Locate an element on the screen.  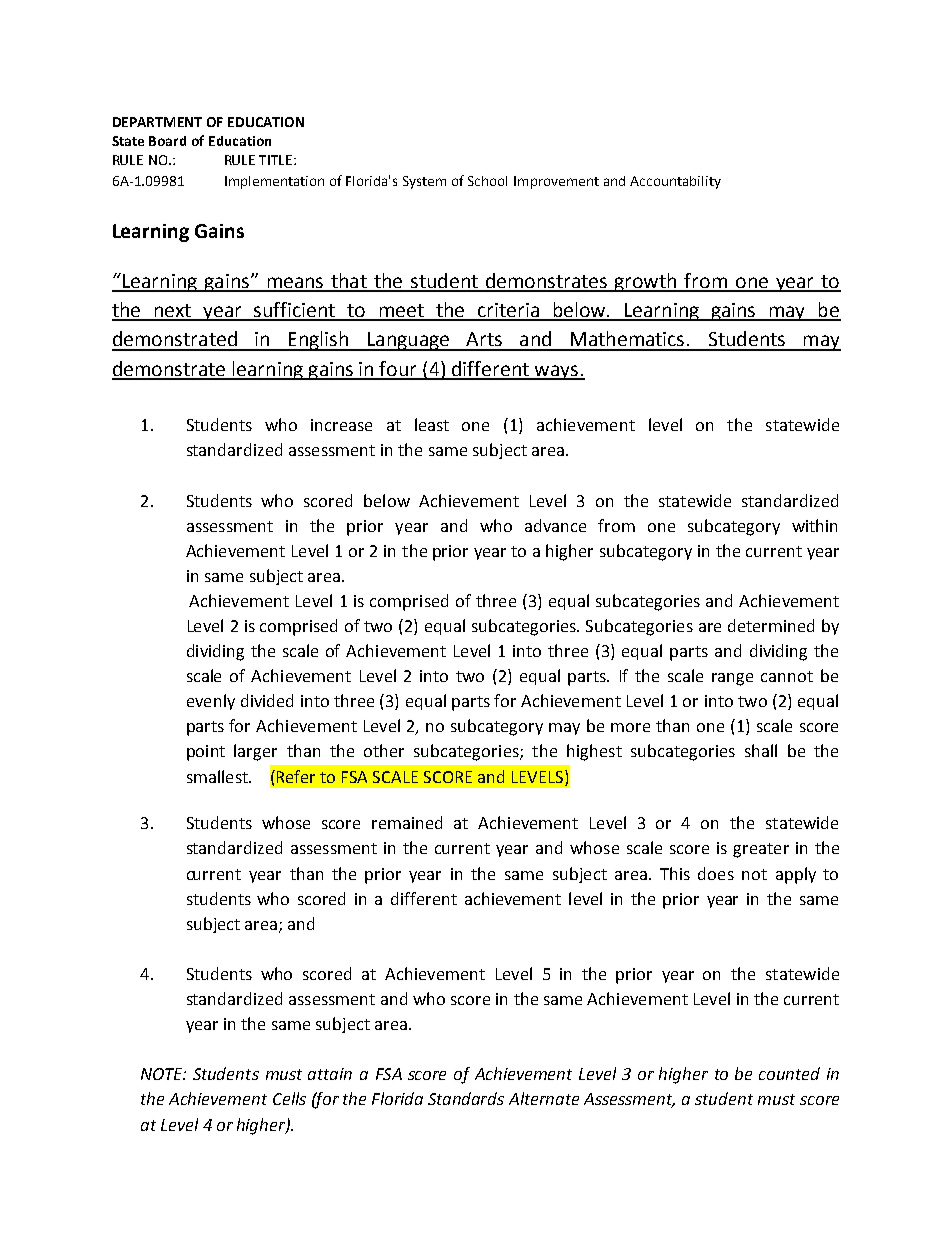
least is located at coordinates (432, 424).
